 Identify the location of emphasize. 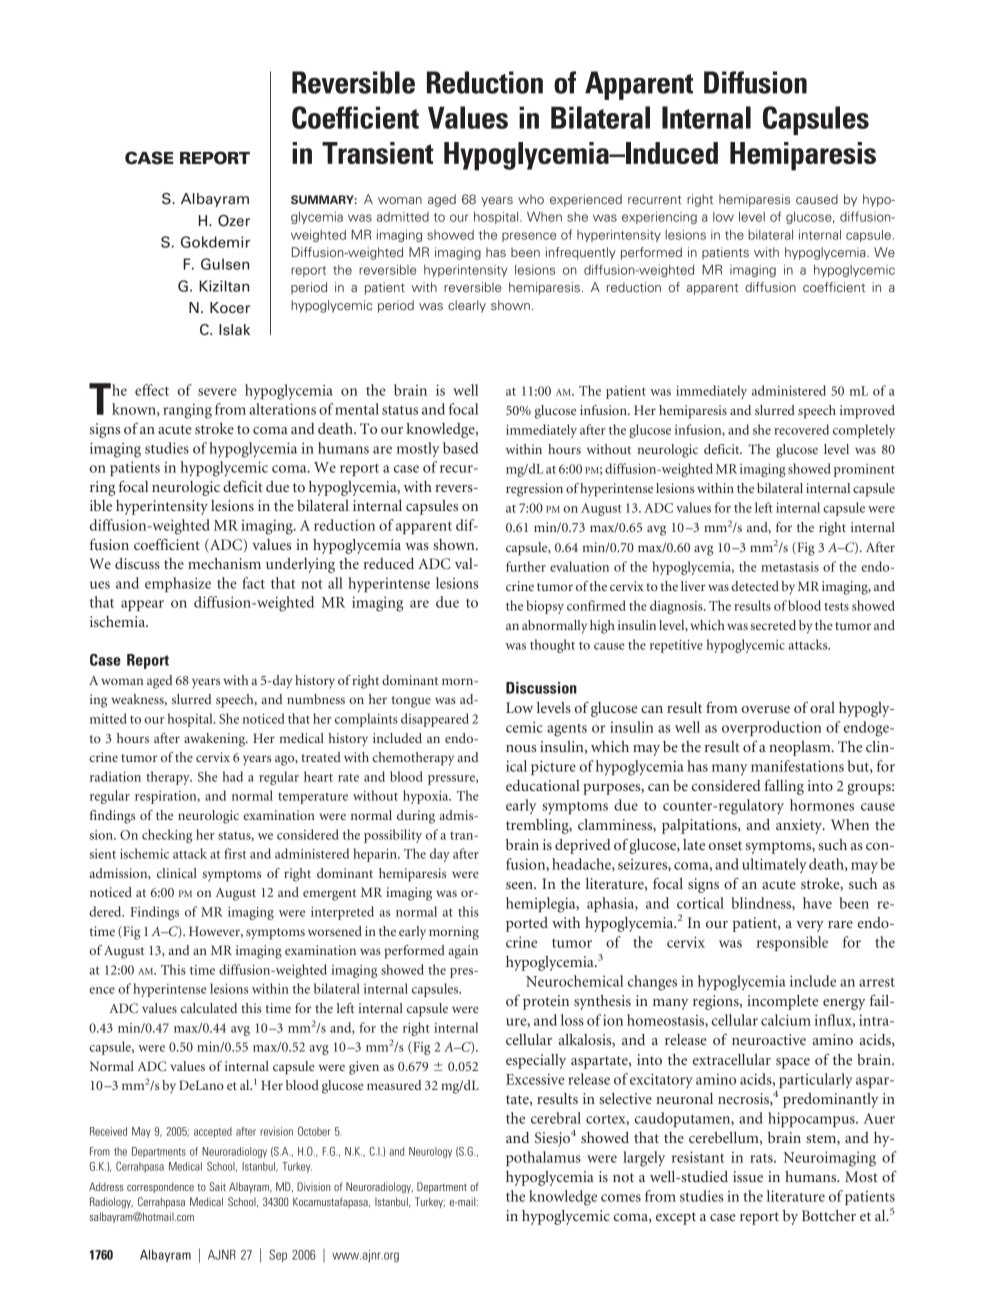
(178, 584).
